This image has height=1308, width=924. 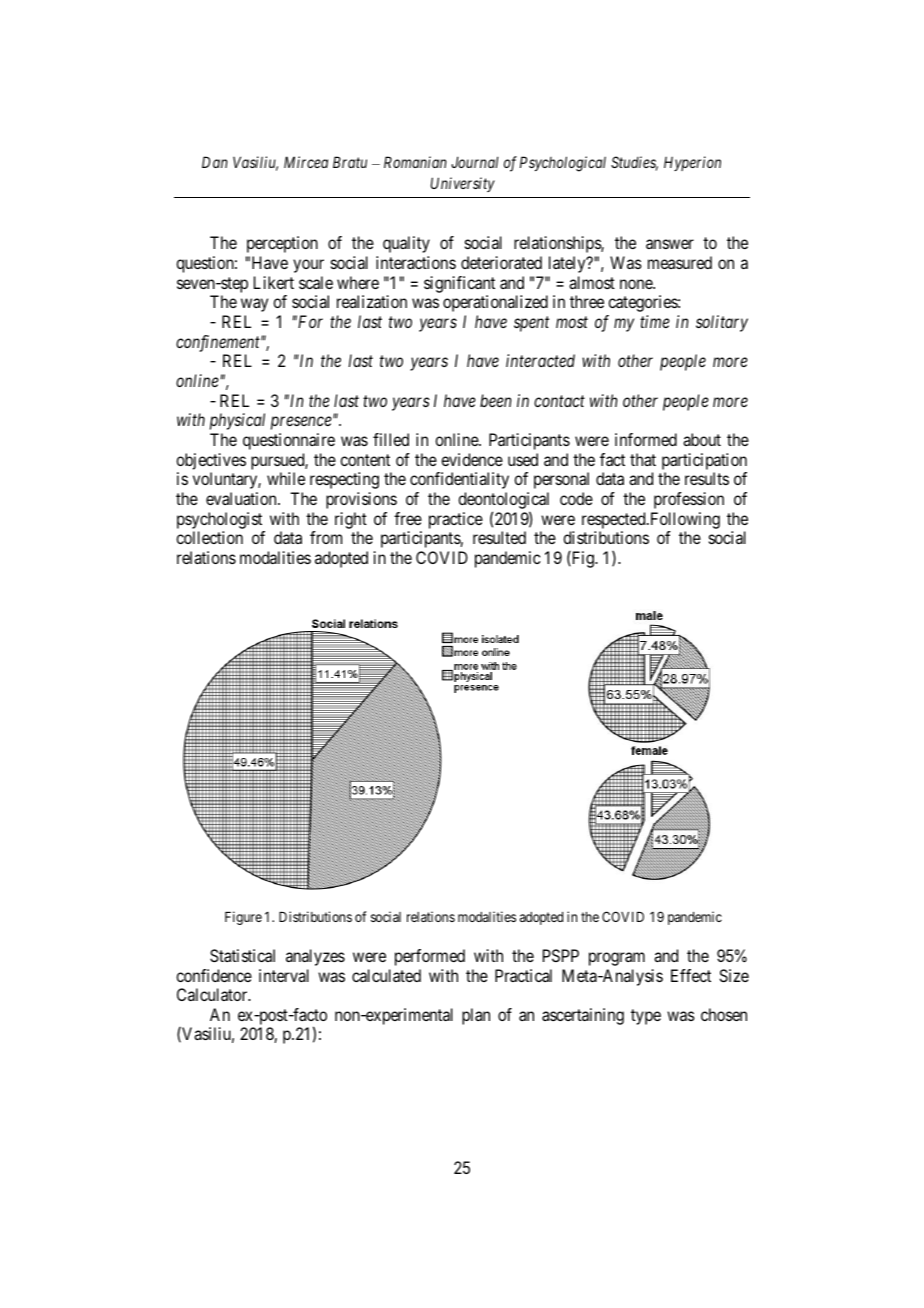 What do you see at coordinates (689, 500) in the image?
I see `profession` at bounding box center [689, 500].
